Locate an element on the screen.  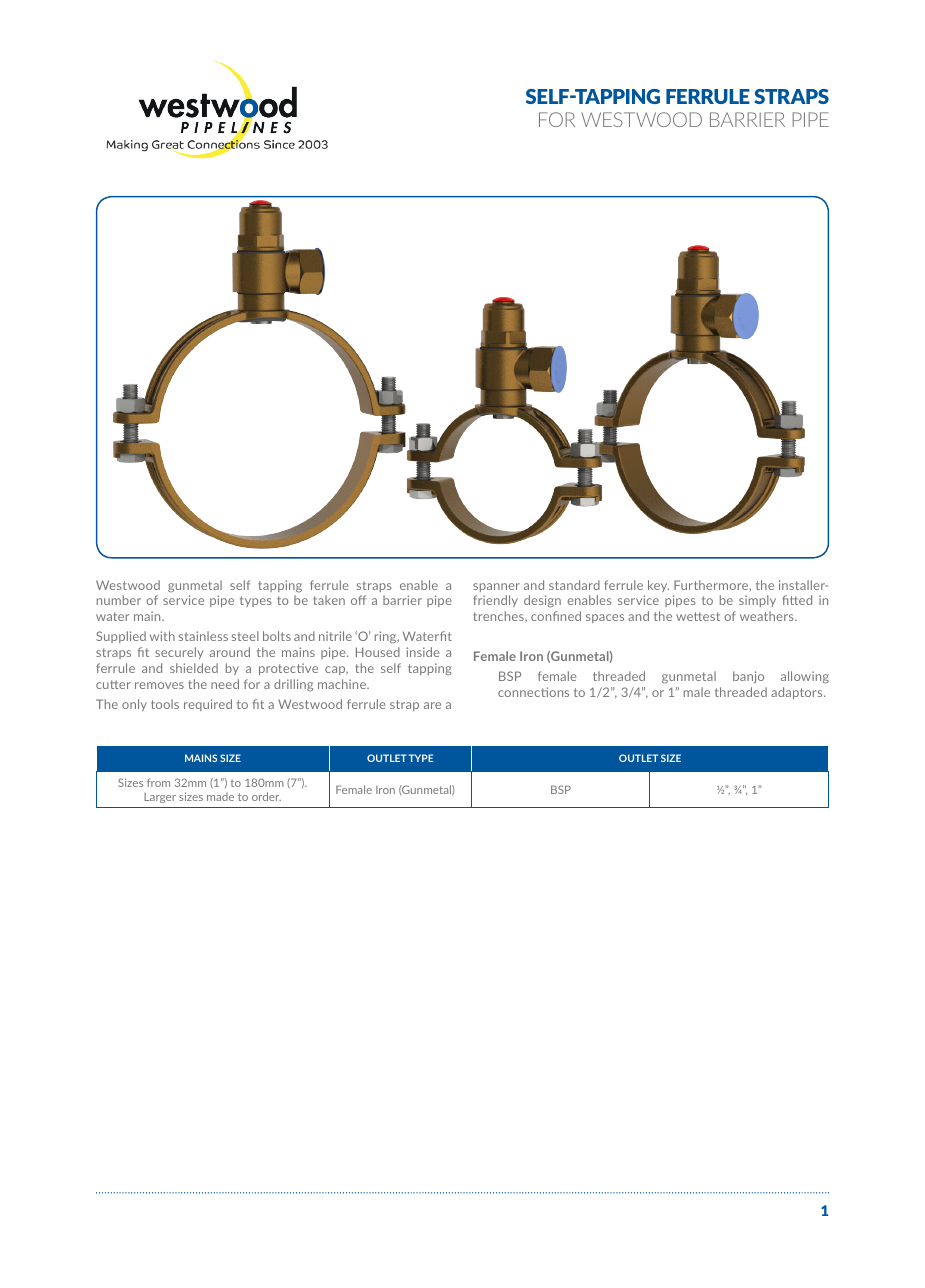
spanner is located at coordinates (496, 587).
